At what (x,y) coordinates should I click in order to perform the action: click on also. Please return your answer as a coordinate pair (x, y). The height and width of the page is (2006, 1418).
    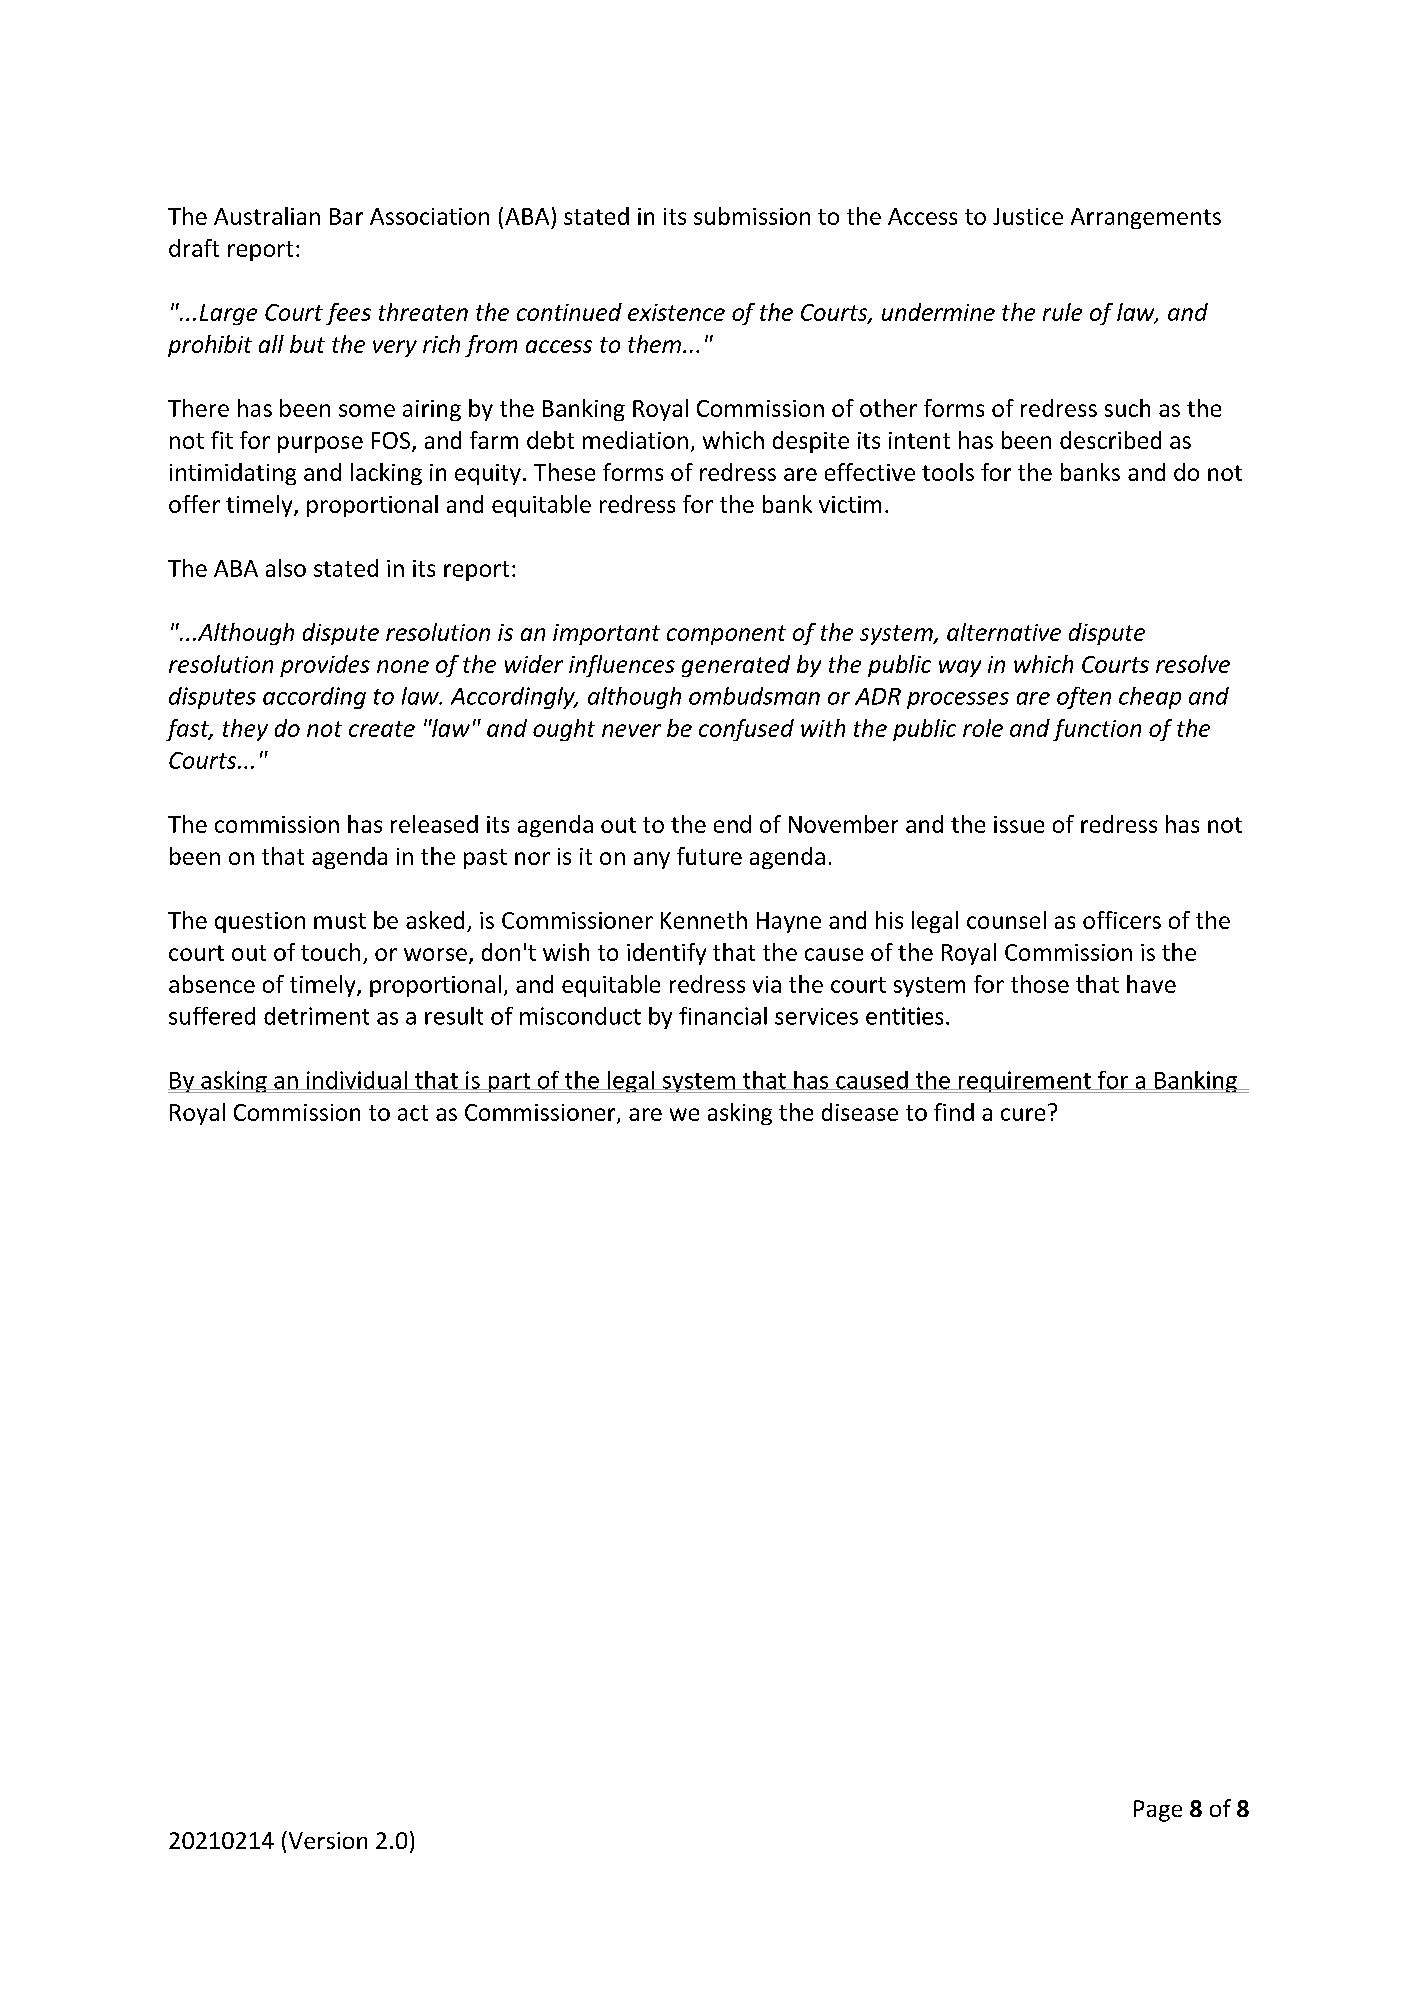
    Looking at the image, I should click on (286, 568).
